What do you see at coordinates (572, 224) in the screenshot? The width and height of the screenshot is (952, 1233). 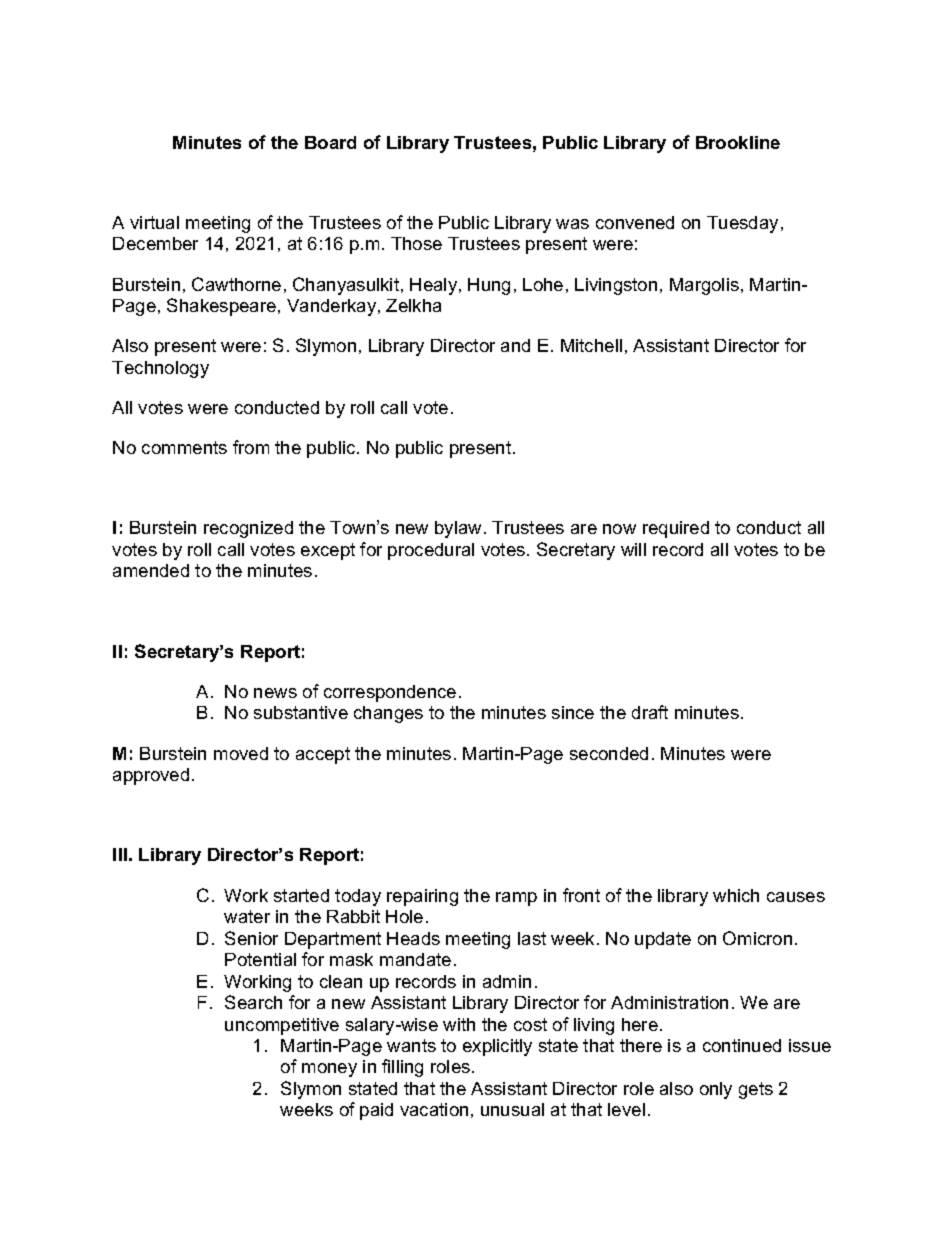 I see `was` at bounding box center [572, 224].
